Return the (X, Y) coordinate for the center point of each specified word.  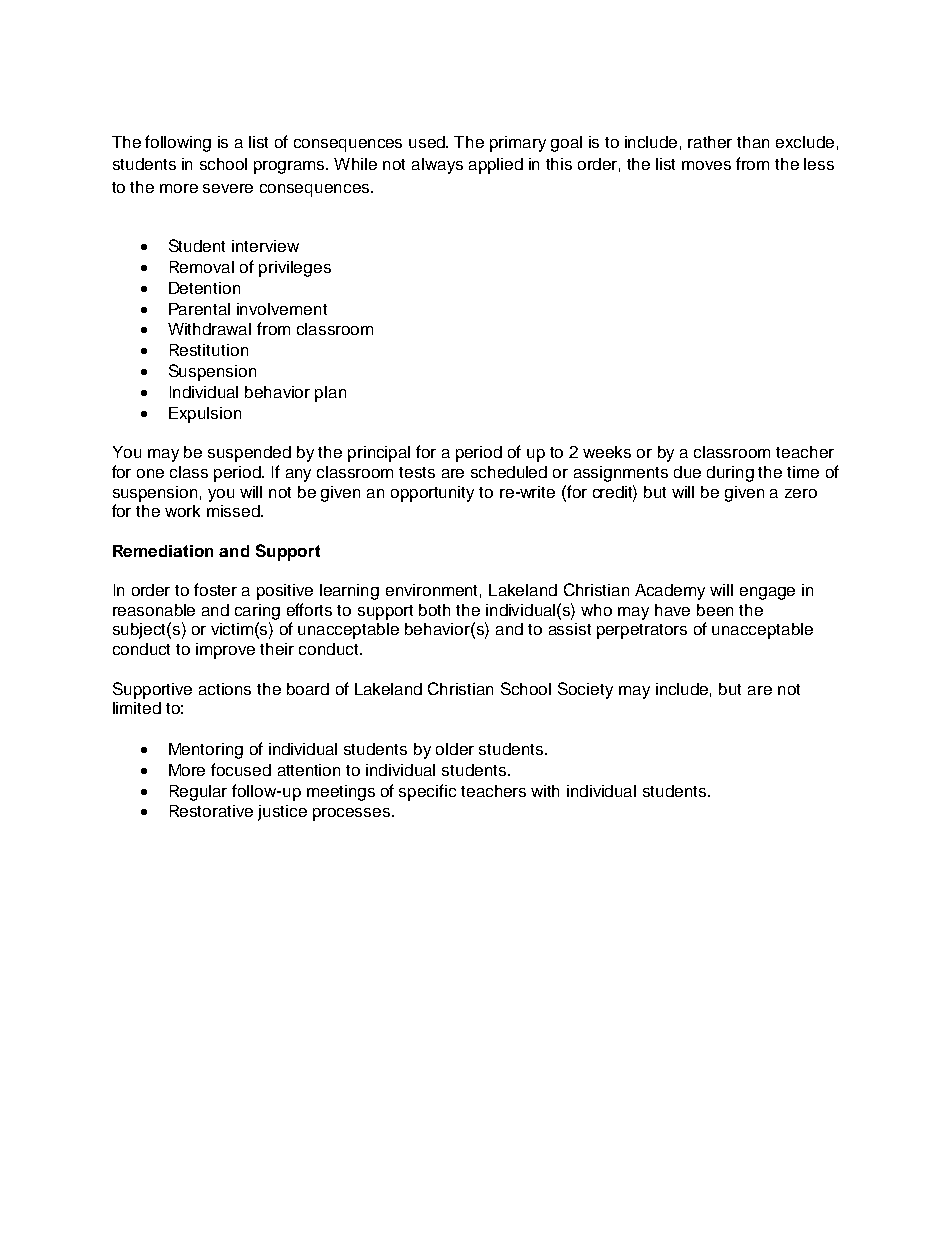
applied (496, 166)
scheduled (509, 472)
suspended (249, 454)
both (434, 610)
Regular (198, 793)
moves (706, 165)
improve (225, 651)
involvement (282, 309)
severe (228, 188)
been (715, 610)
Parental (199, 309)
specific (427, 792)
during (730, 474)
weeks (607, 452)
